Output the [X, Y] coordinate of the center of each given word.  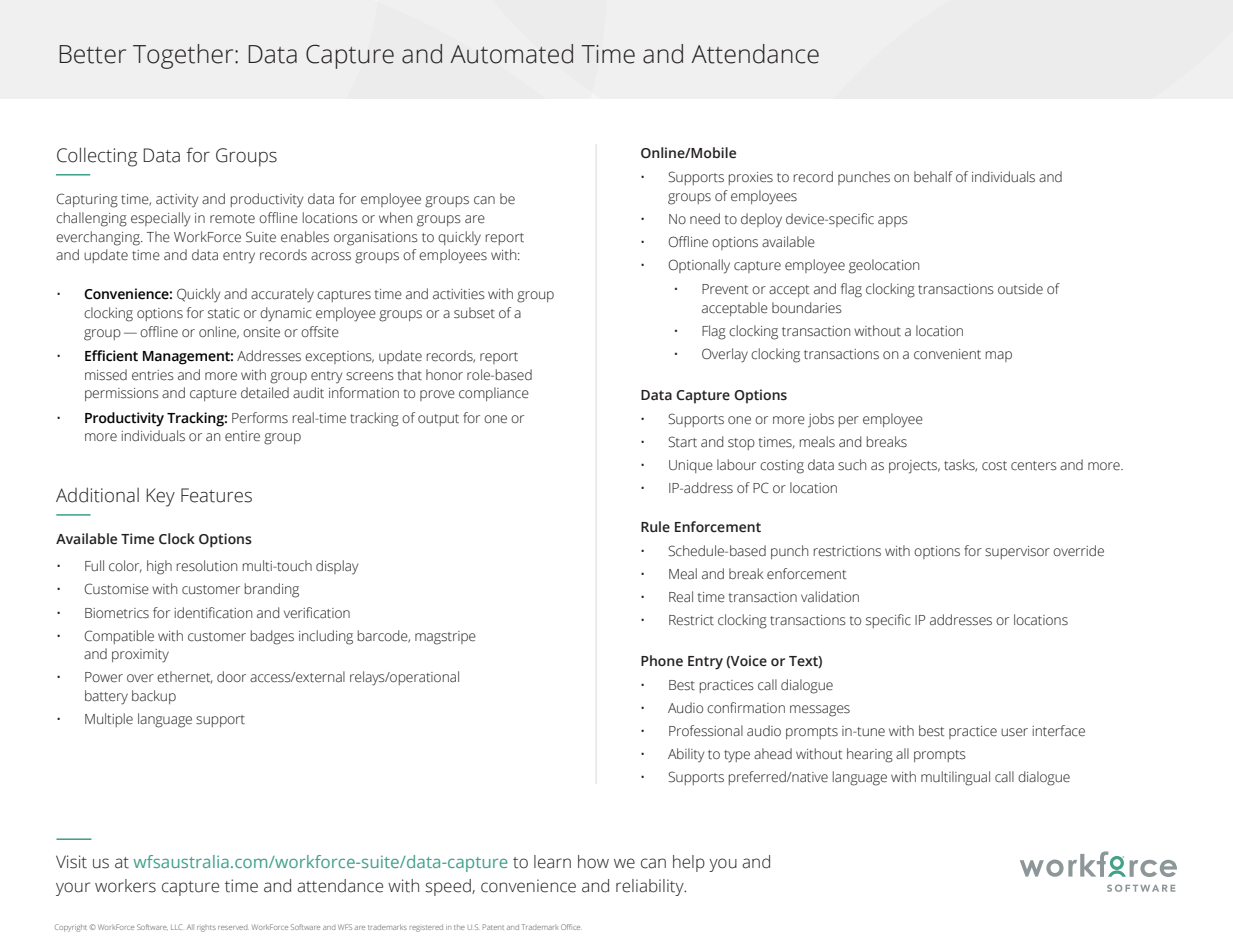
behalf [933, 176]
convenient [947, 354]
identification [213, 613]
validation [830, 597]
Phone [662, 661]
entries [153, 375]
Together [184, 56]
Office [571, 927]
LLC [176, 927]
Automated [511, 54]
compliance [494, 394]
